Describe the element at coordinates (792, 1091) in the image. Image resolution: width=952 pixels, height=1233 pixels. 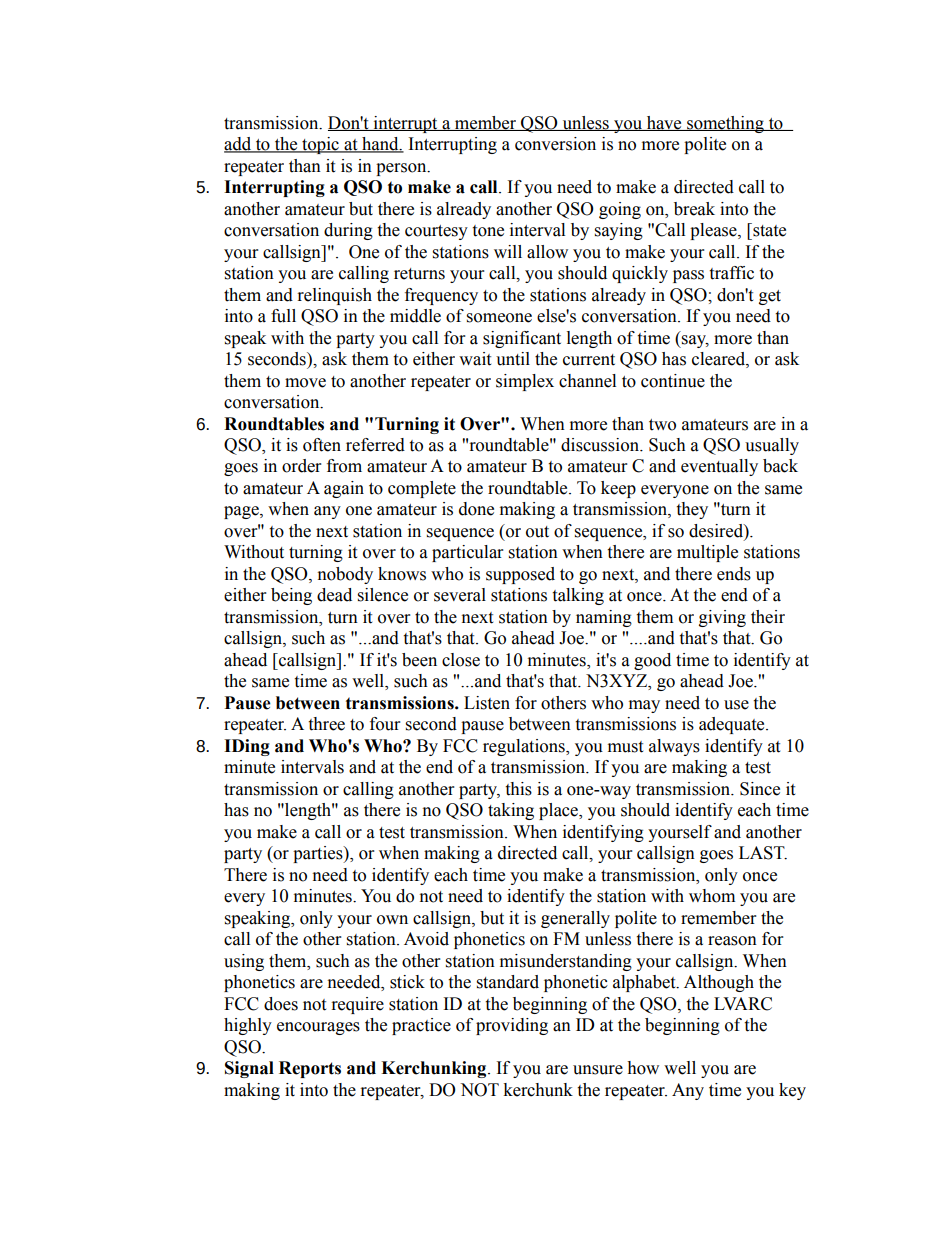
I see `key` at that location.
